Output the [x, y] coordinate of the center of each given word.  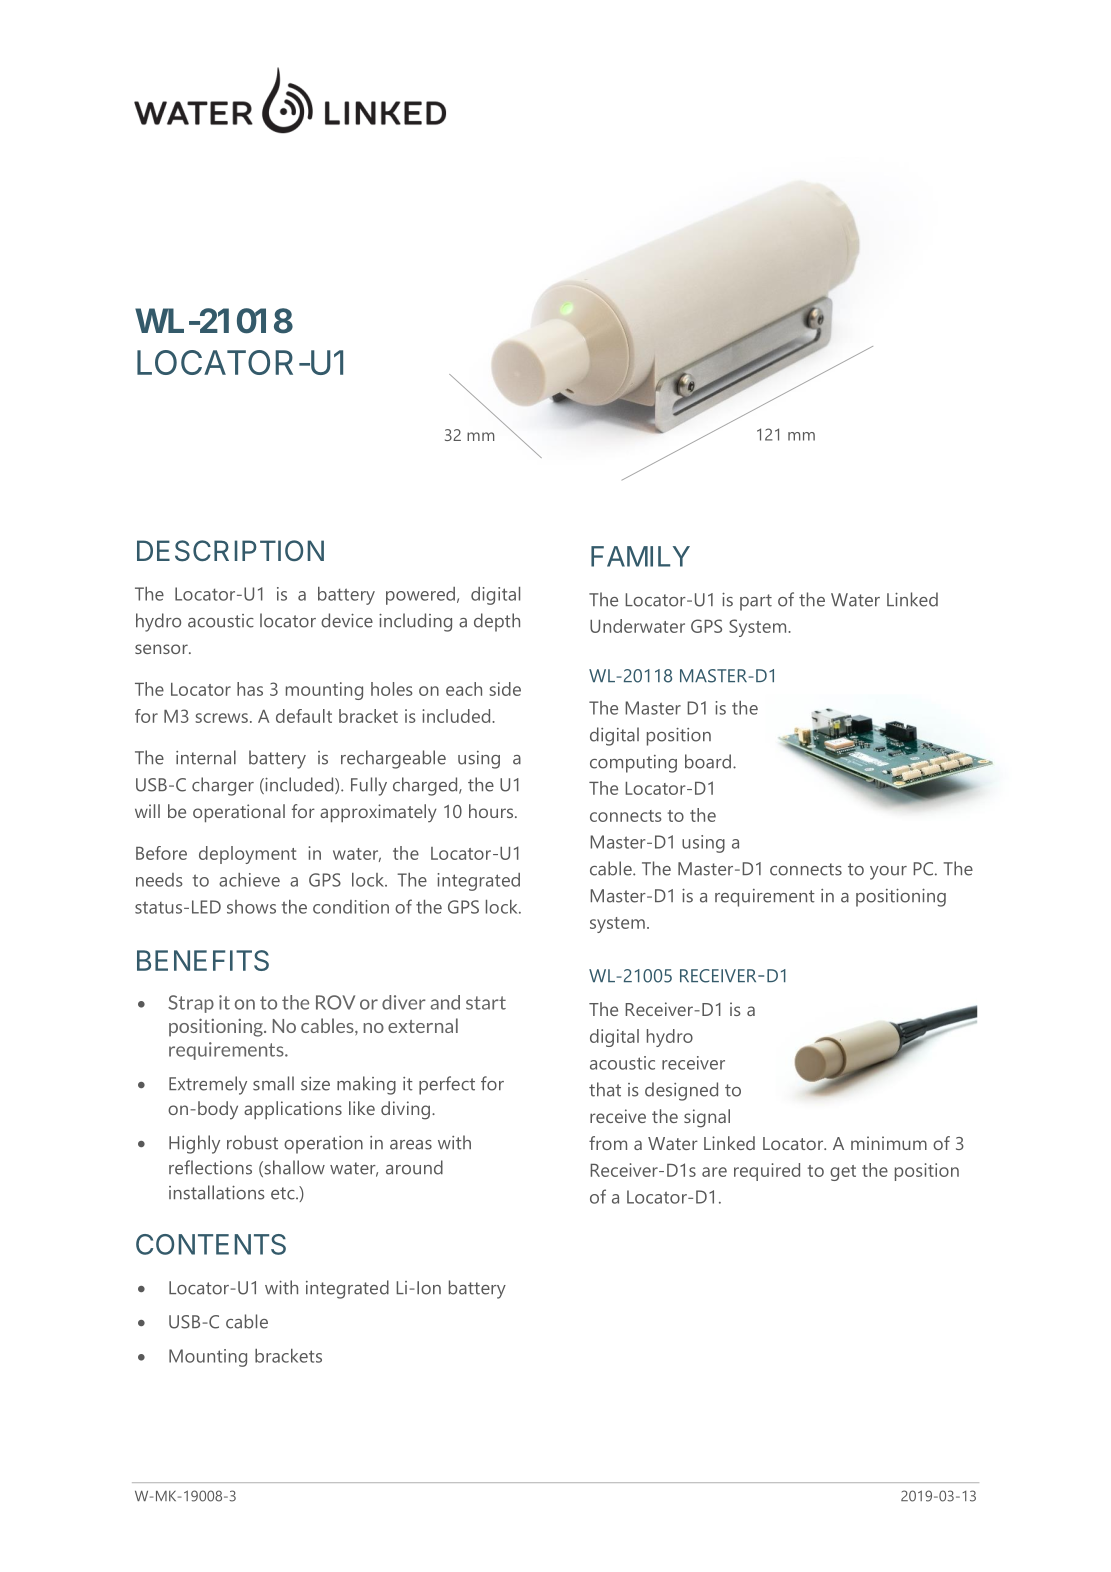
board [708, 761]
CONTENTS [211, 1244]
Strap [191, 1004]
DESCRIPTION [230, 551]
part [756, 602]
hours [492, 811]
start [486, 1003]
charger [223, 786]
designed [681, 1091]
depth [497, 622]
